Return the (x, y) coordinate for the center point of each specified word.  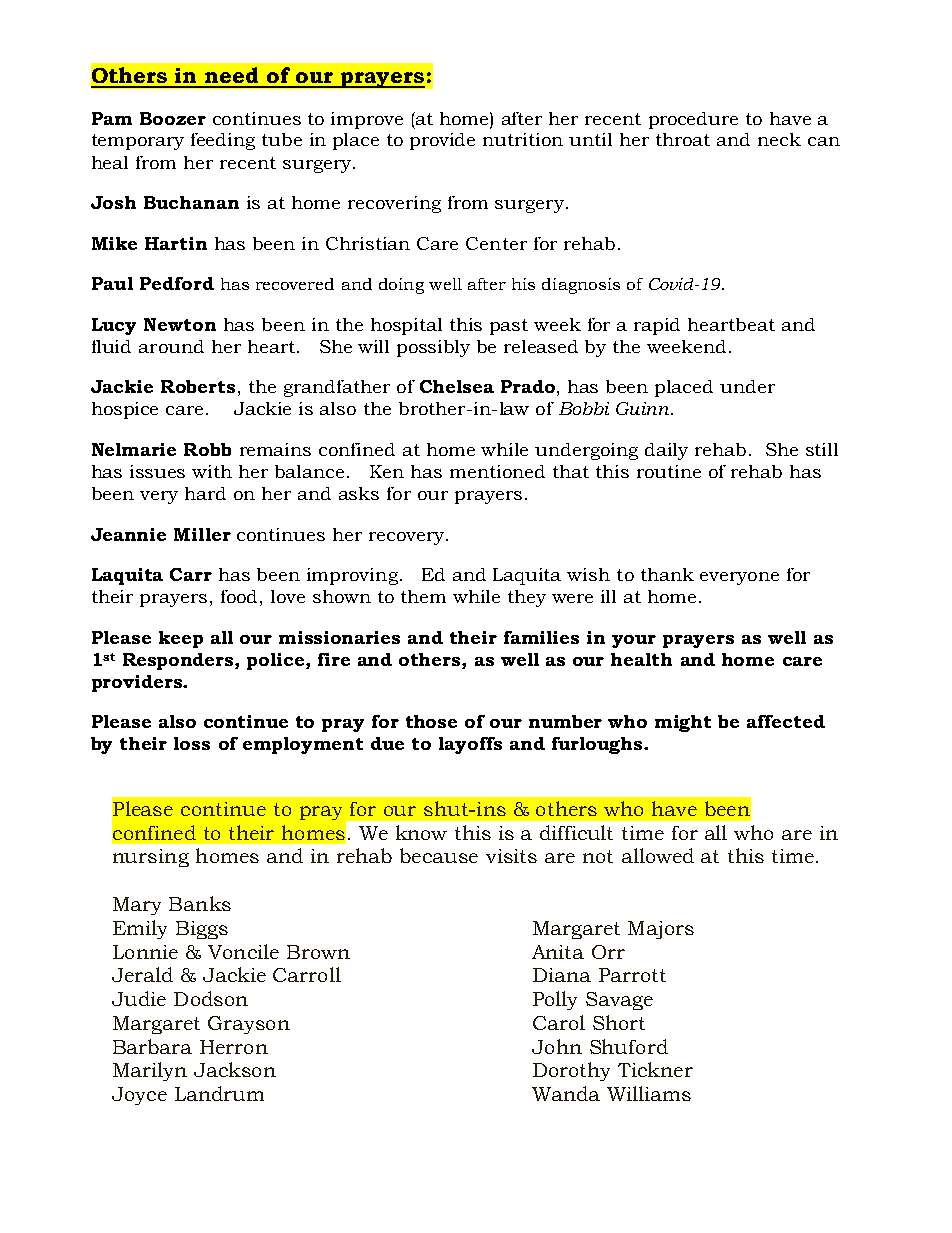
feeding (223, 141)
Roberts (198, 386)
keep (181, 639)
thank (667, 574)
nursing (151, 858)
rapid (657, 326)
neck (779, 139)
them (423, 596)
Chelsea (457, 386)
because (439, 855)
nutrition (523, 139)
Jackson (235, 1069)
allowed (658, 855)
